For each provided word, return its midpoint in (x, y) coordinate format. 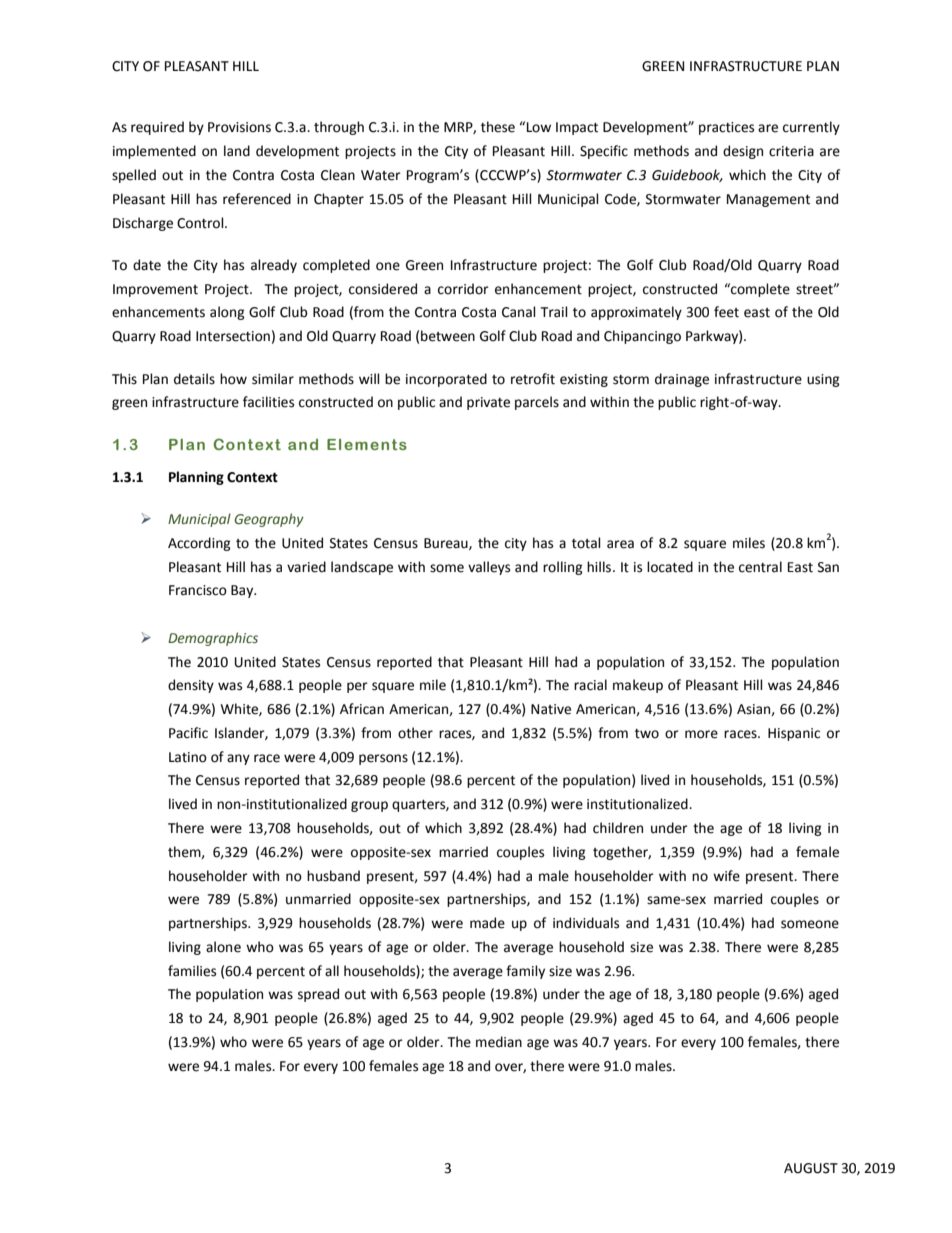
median (499, 1042)
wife (726, 876)
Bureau (447, 544)
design (743, 152)
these (498, 127)
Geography (269, 520)
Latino (188, 757)
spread (318, 995)
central (760, 567)
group (369, 806)
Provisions (239, 127)
